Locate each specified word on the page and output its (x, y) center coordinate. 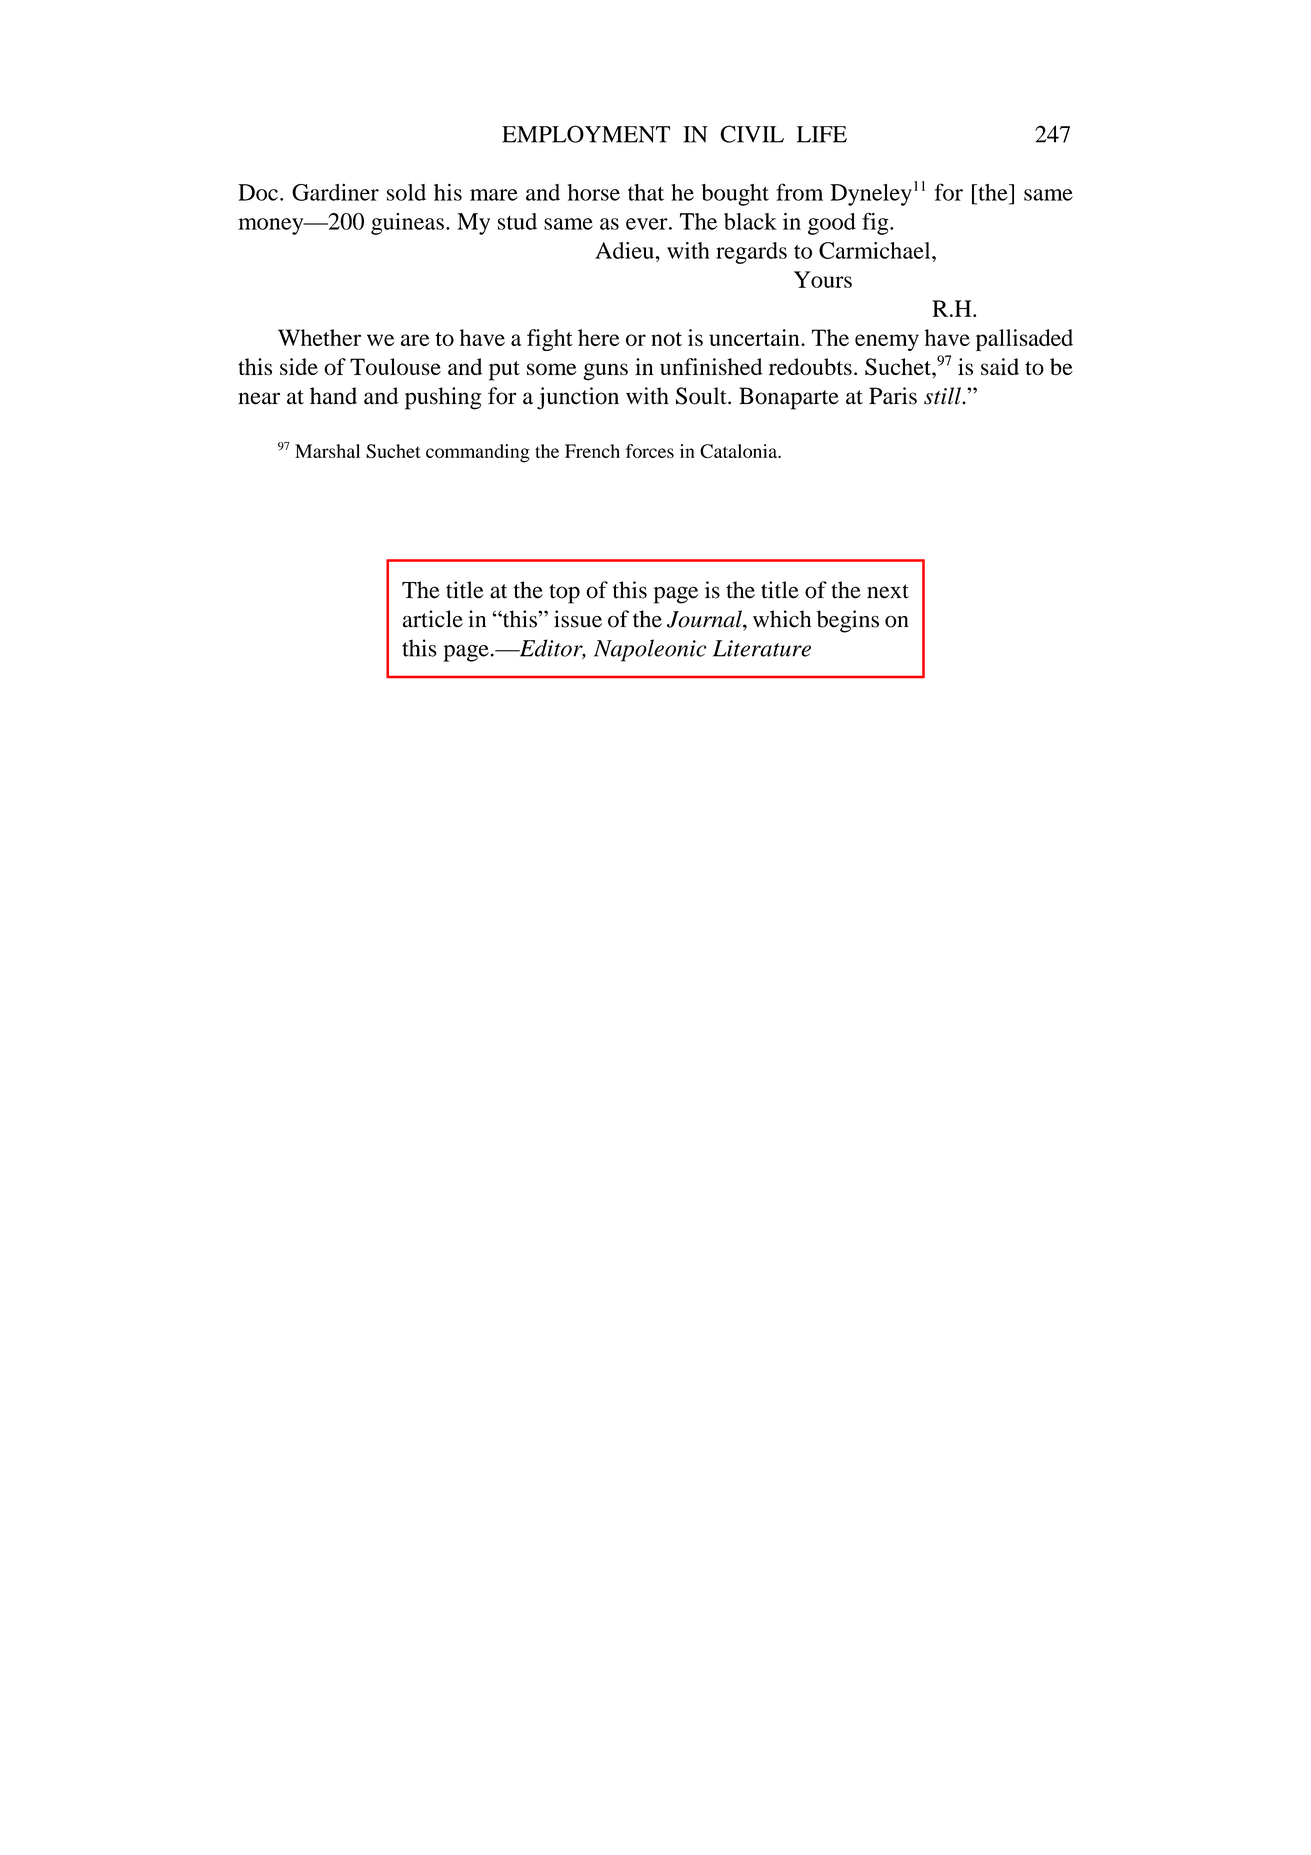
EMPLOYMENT (586, 134)
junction (578, 398)
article (433, 619)
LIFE (822, 134)
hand (333, 396)
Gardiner (335, 192)
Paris (893, 396)
